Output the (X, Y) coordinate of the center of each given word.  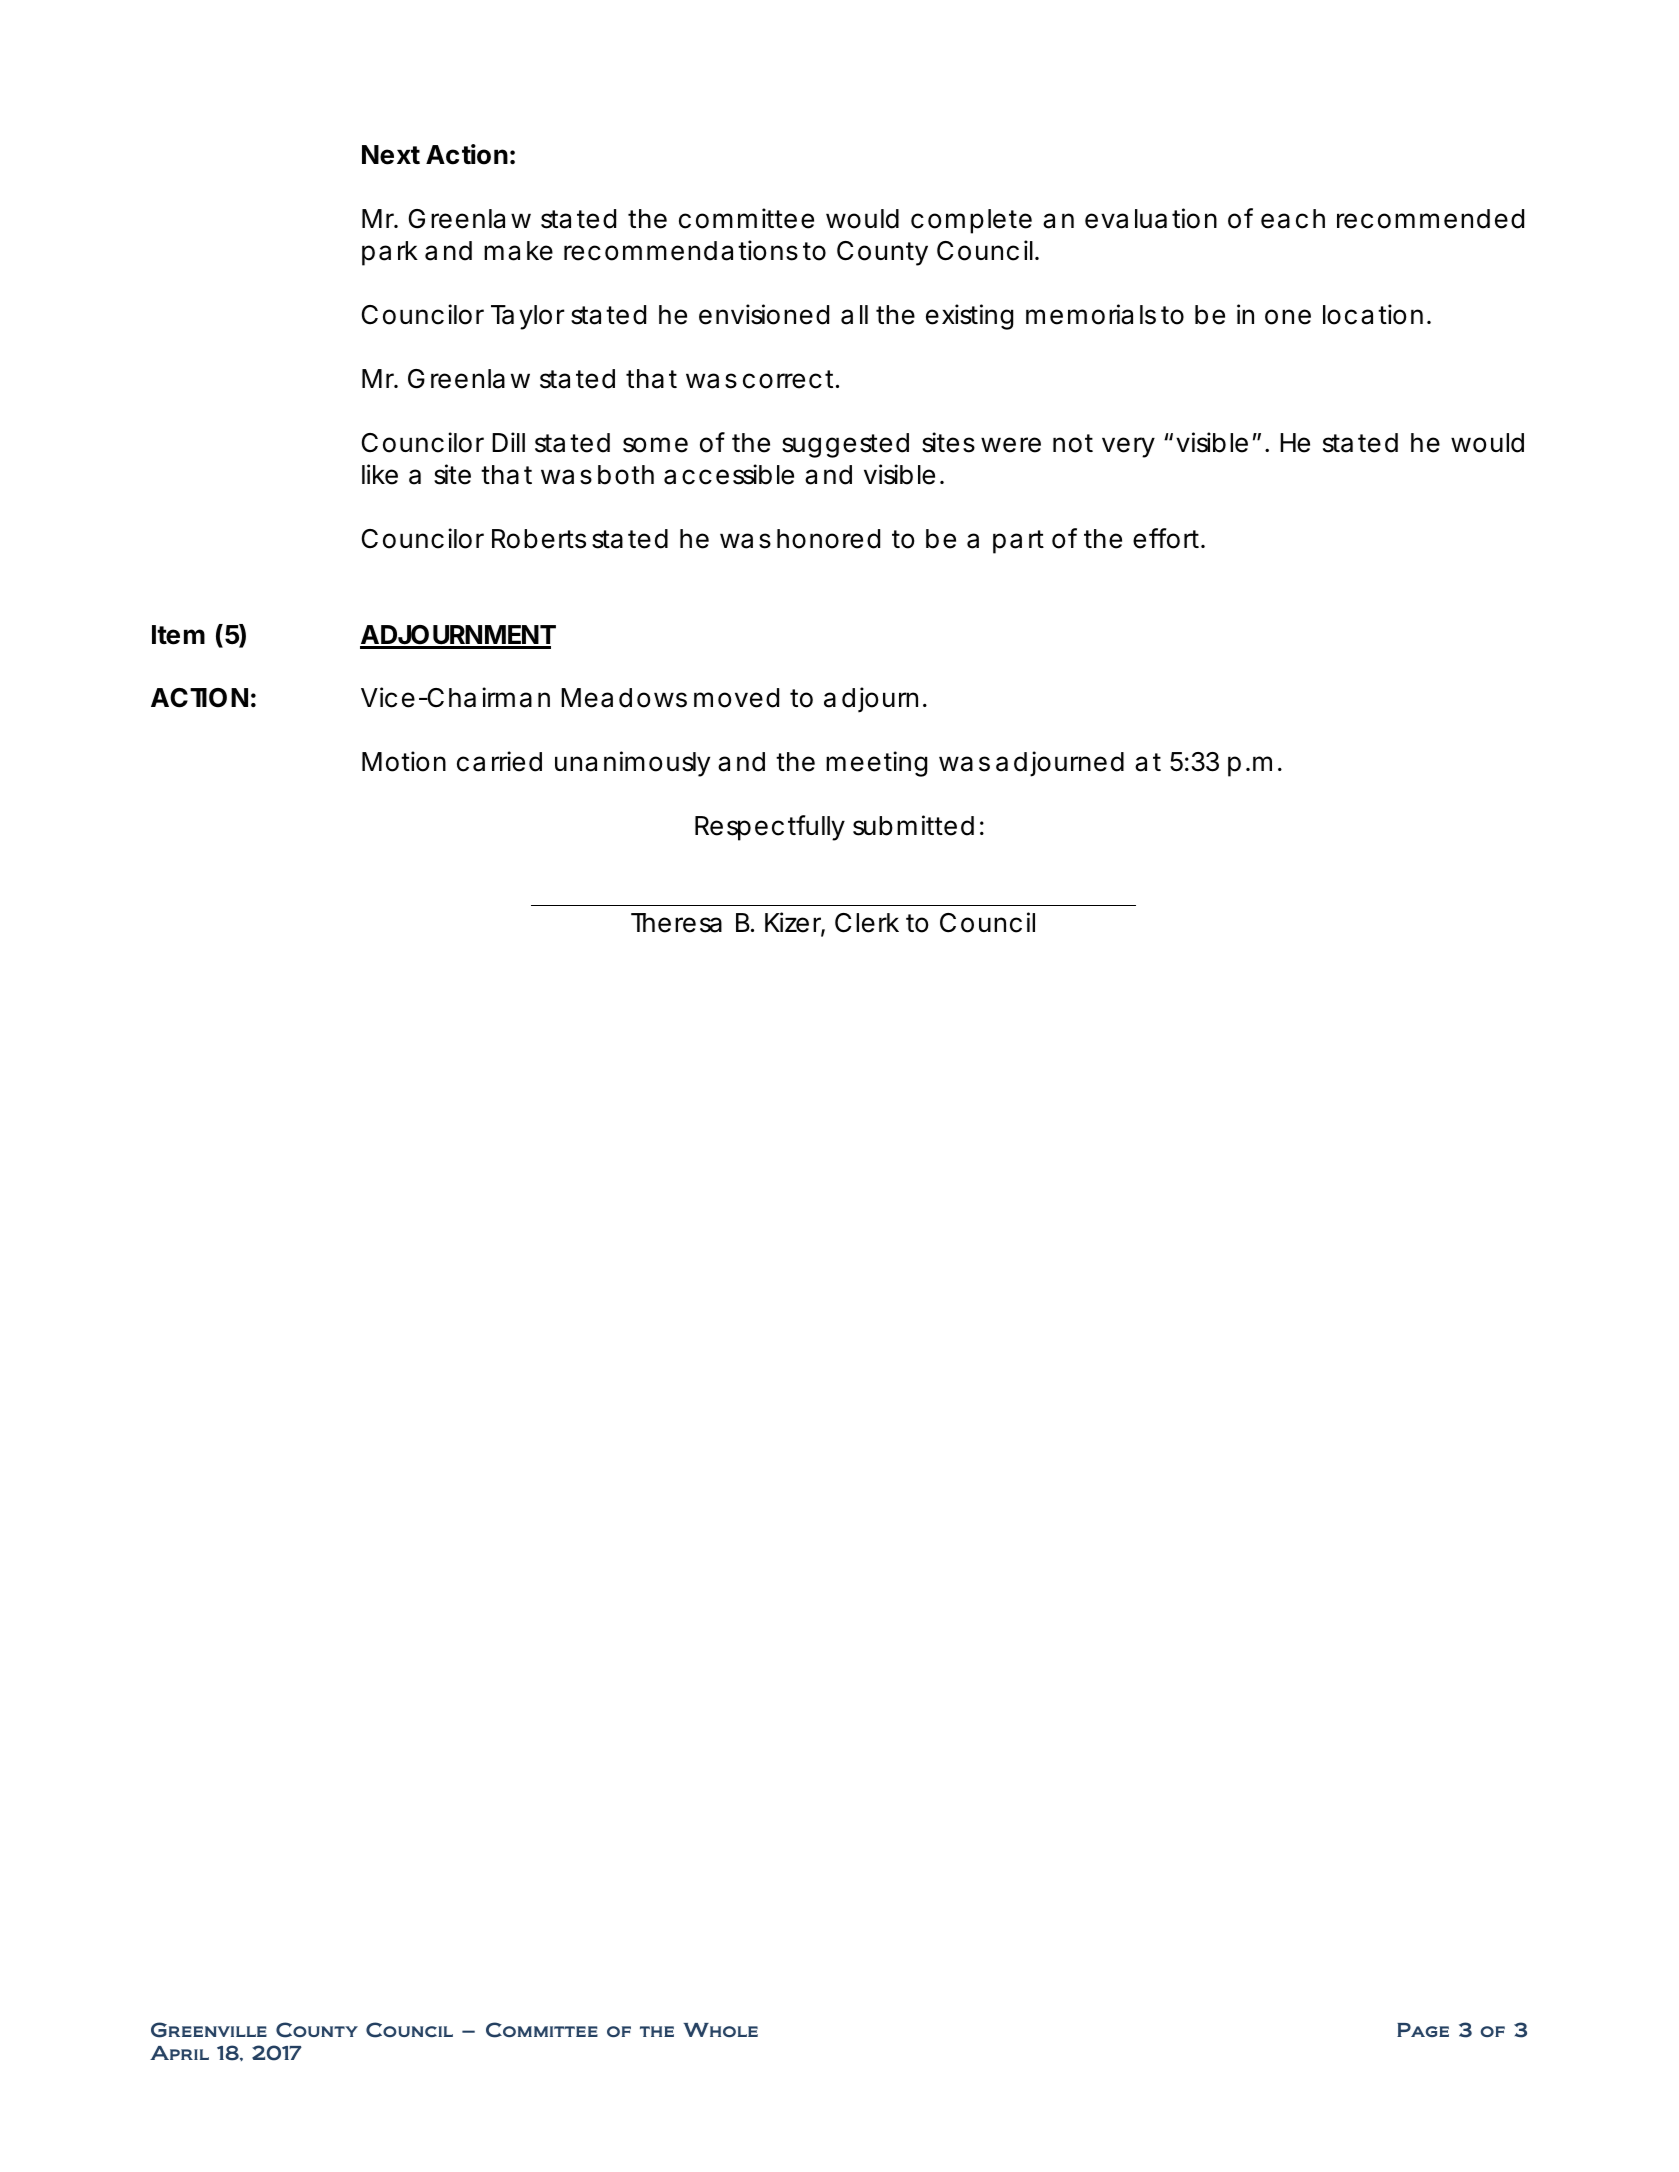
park (389, 253)
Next (391, 155)
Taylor (528, 317)
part (1018, 542)
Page (1423, 2030)
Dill (508, 442)
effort (1166, 538)
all (854, 315)
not (1073, 443)
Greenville (209, 2030)
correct (788, 379)
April (179, 2053)
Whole (720, 2030)
